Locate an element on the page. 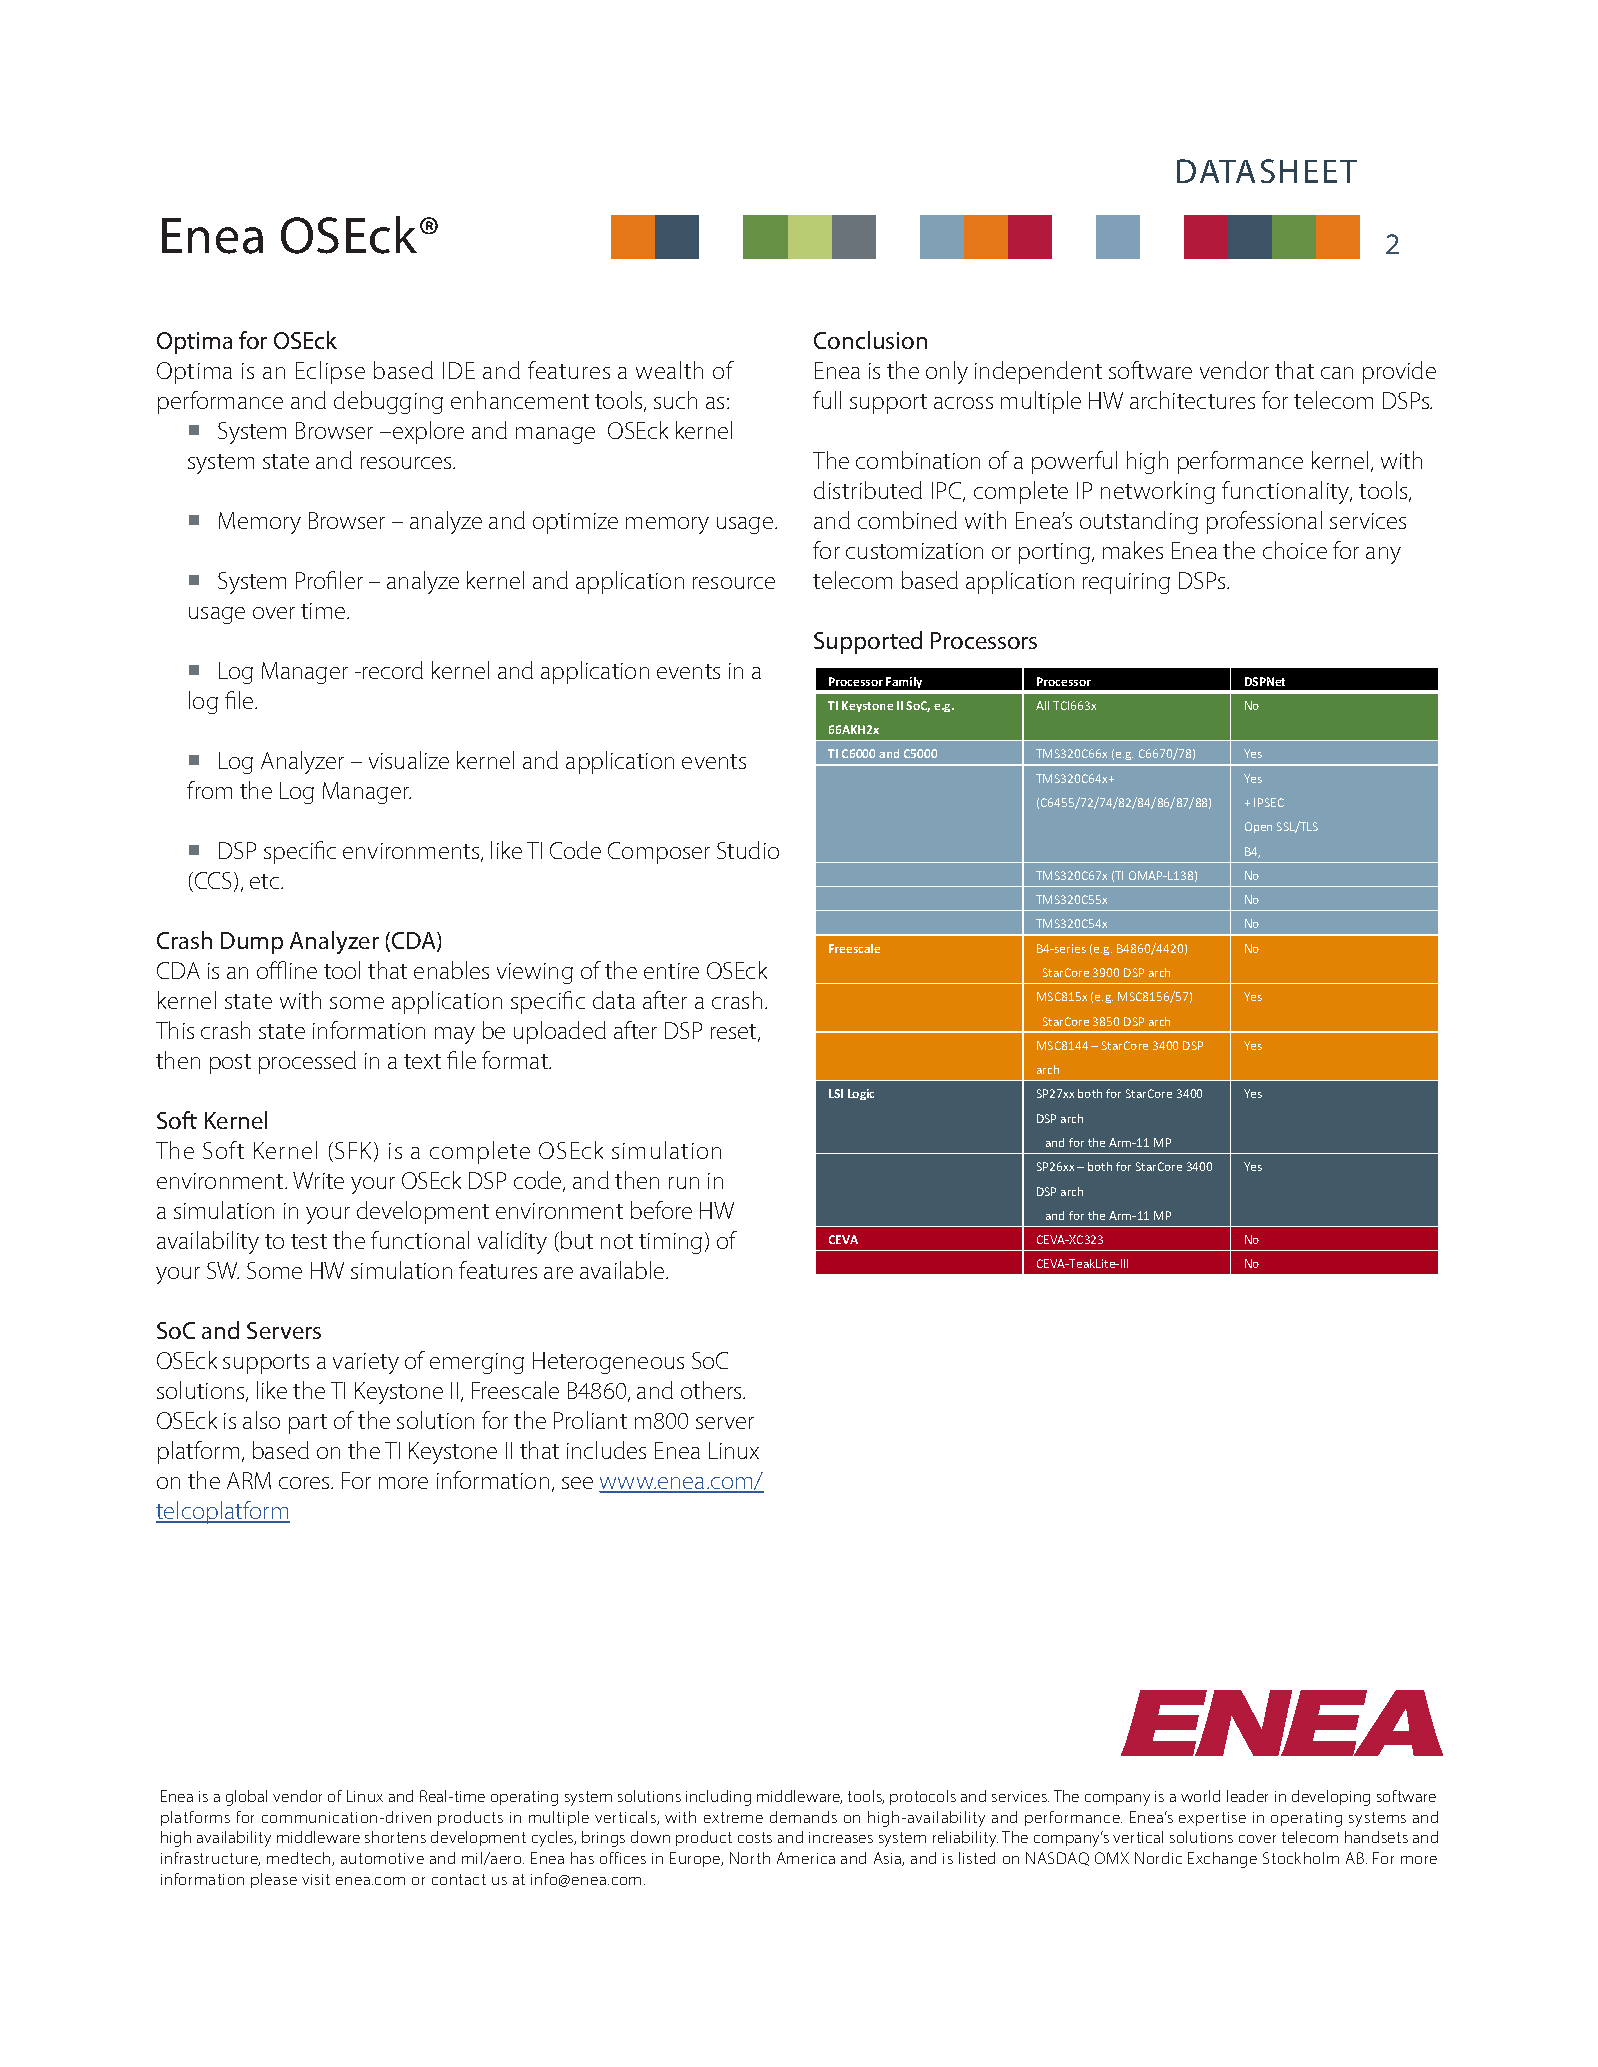 Image resolution: width=1598 pixels, height=2067 pixels. expertise is located at coordinates (1212, 1819).
